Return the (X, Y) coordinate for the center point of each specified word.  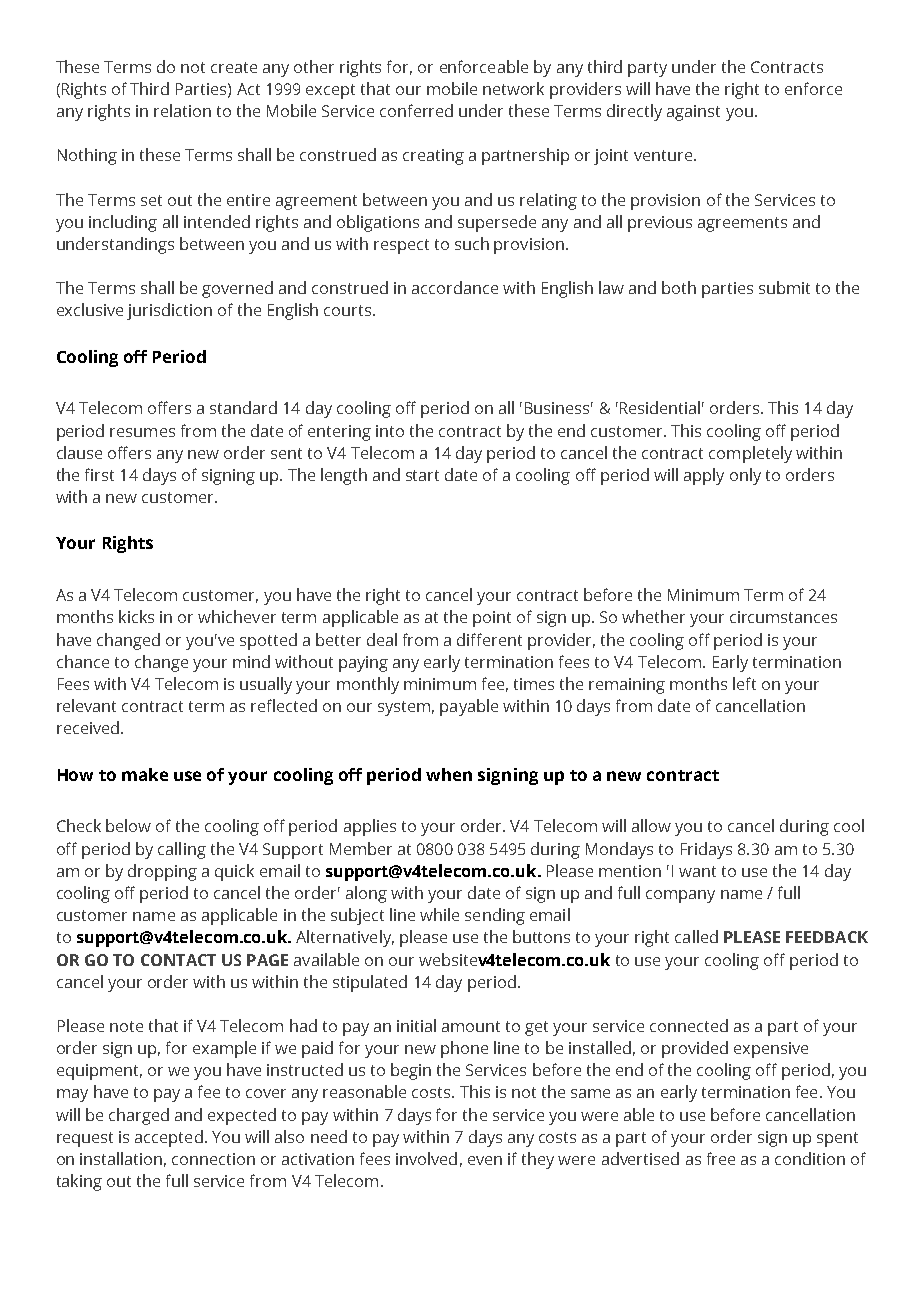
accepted (169, 1138)
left (744, 683)
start (422, 475)
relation (182, 110)
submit (784, 287)
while (439, 914)
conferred (416, 110)
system (404, 708)
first (99, 474)
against (693, 113)
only (745, 476)
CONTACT (178, 960)
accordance (455, 287)
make (145, 774)
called (696, 936)
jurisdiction (169, 311)
